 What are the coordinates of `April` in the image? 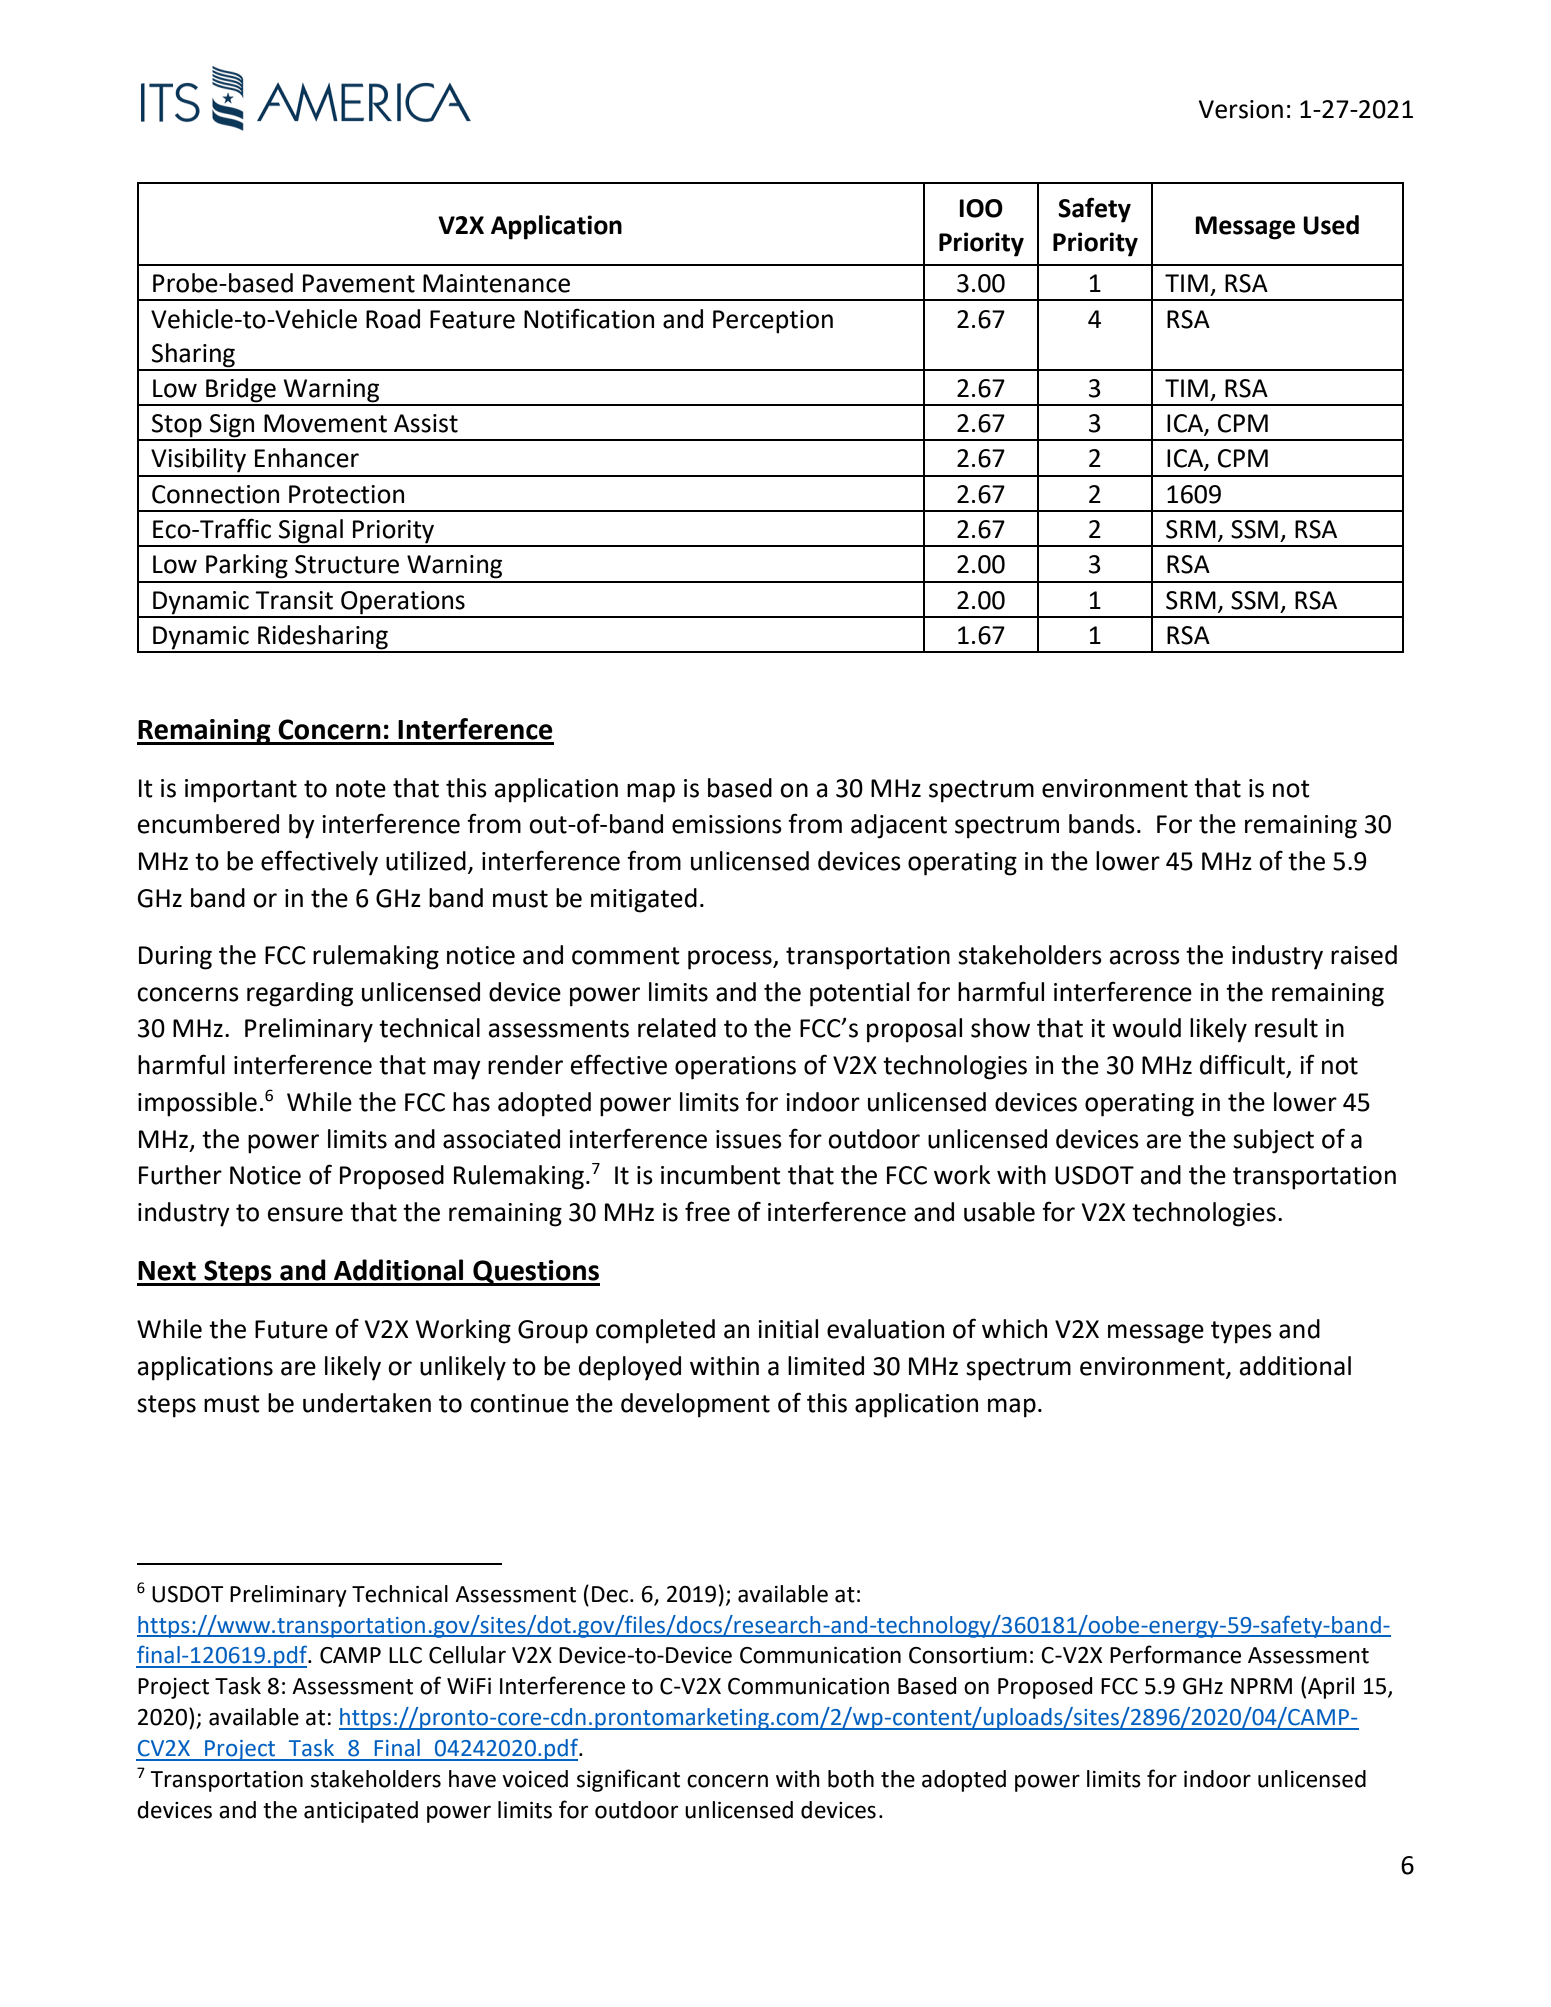 It's located at (1331, 1688).
